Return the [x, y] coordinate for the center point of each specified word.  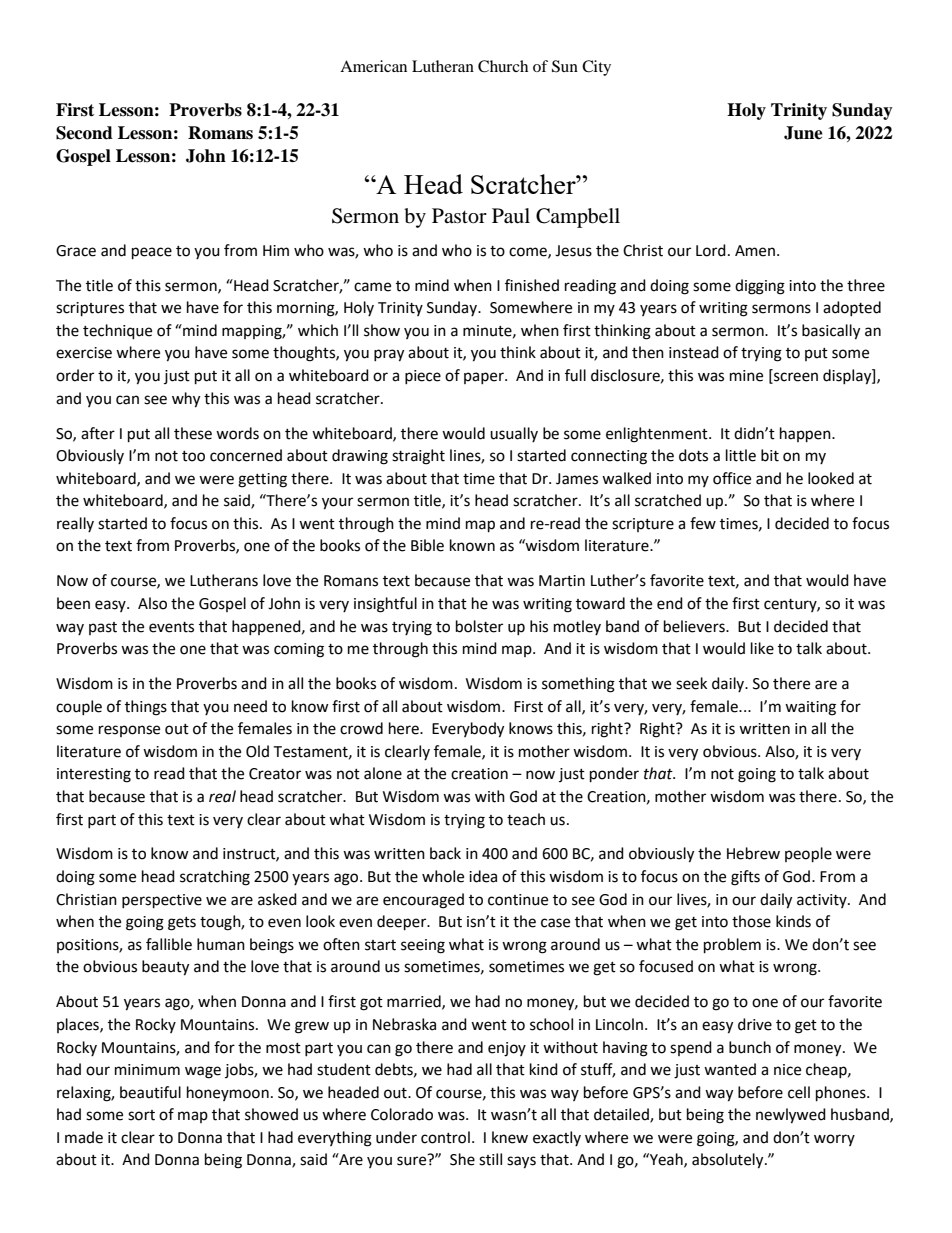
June [803, 133]
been [73, 603]
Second [84, 133]
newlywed [791, 1116]
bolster [479, 626]
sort [141, 1115]
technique [117, 332]
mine [746, 376]
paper [485, 378]
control [445, 1137]
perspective [162, 901]
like [762, 648]
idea [483, 876]
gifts [745, 878]
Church [503, 66]
